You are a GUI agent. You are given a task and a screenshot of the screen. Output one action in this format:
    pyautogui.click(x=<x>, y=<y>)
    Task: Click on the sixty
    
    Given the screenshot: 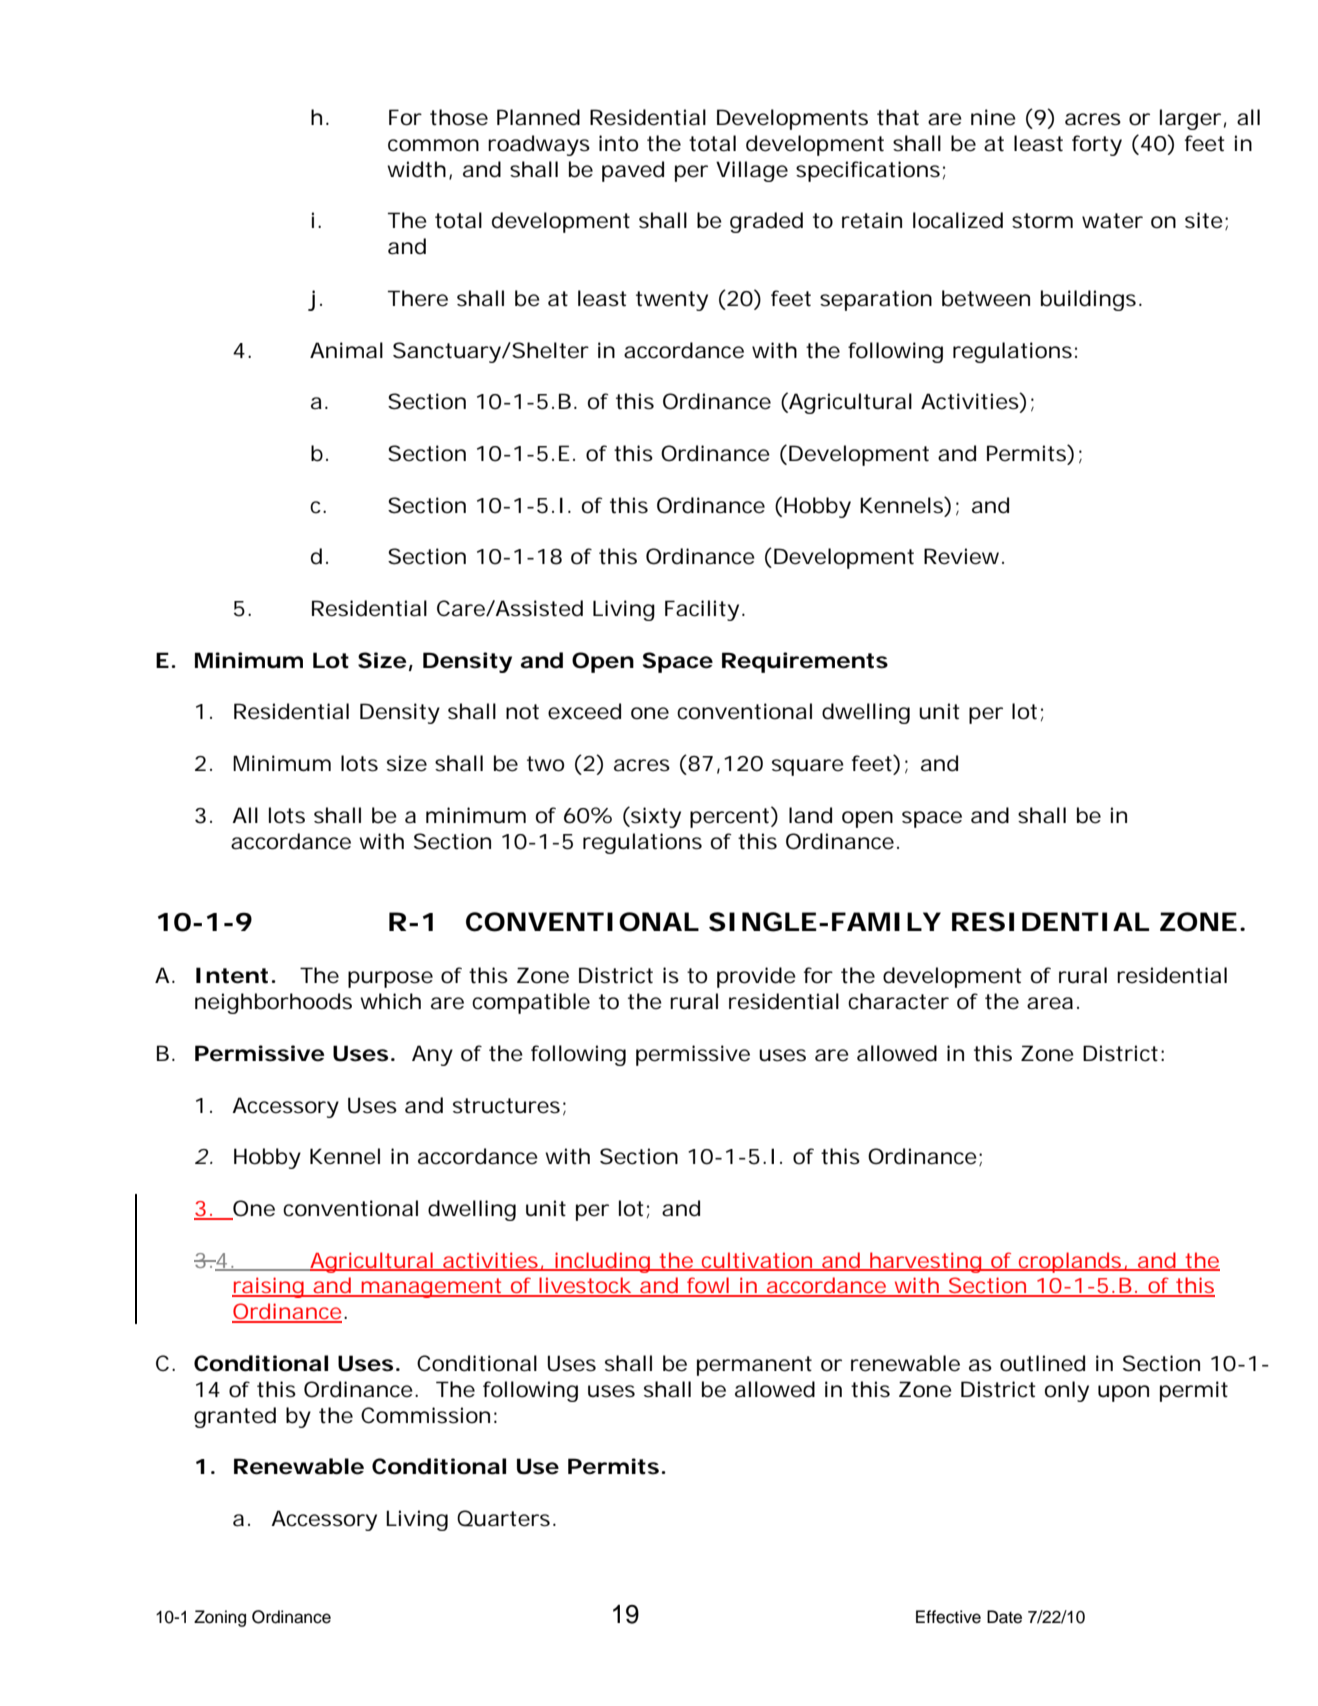 What is the action you would take?
    pyautogui.click(x=655, y=817)
